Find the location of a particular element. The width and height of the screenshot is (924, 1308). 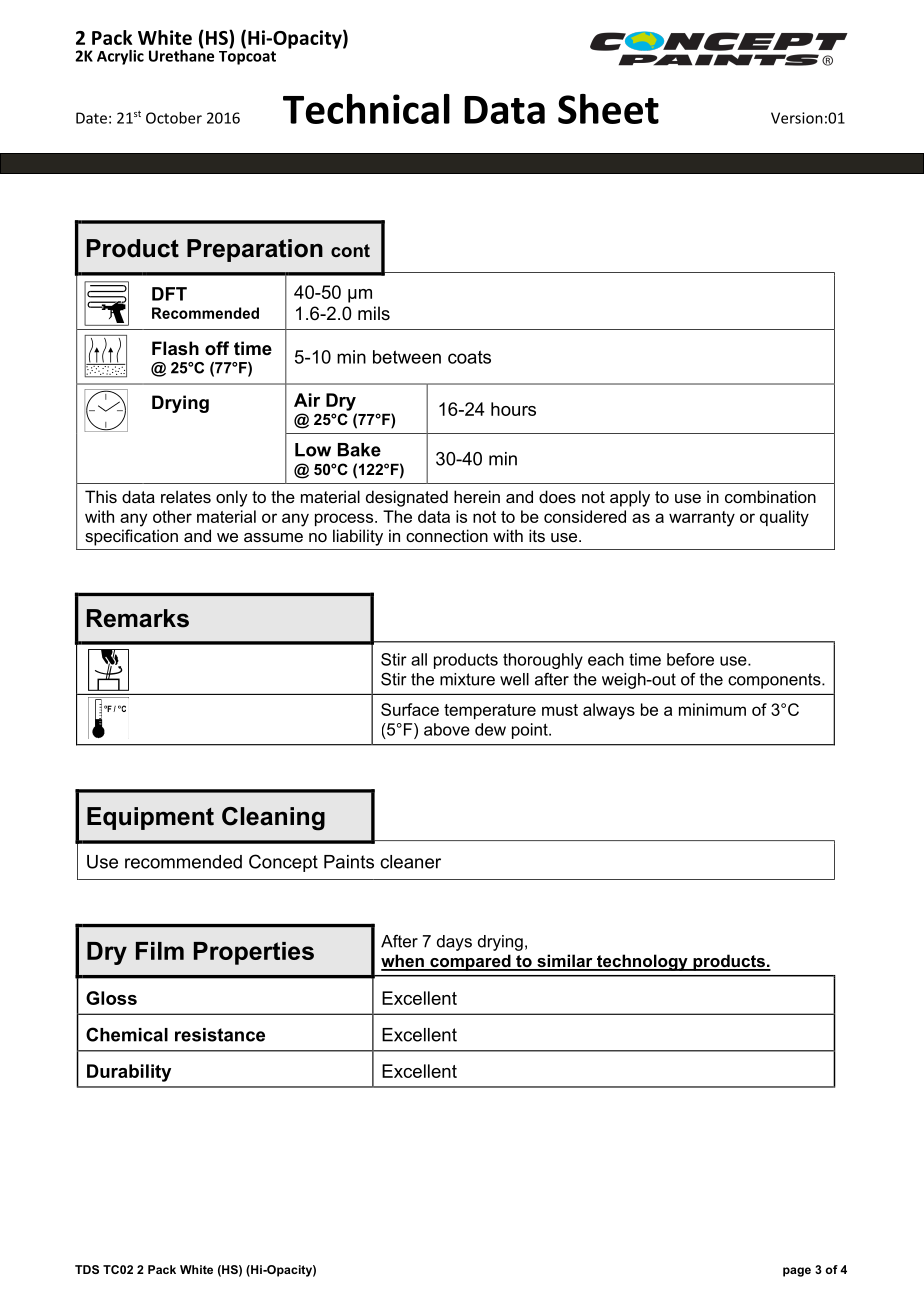

Sheet is located at coordinates (608, 109).
